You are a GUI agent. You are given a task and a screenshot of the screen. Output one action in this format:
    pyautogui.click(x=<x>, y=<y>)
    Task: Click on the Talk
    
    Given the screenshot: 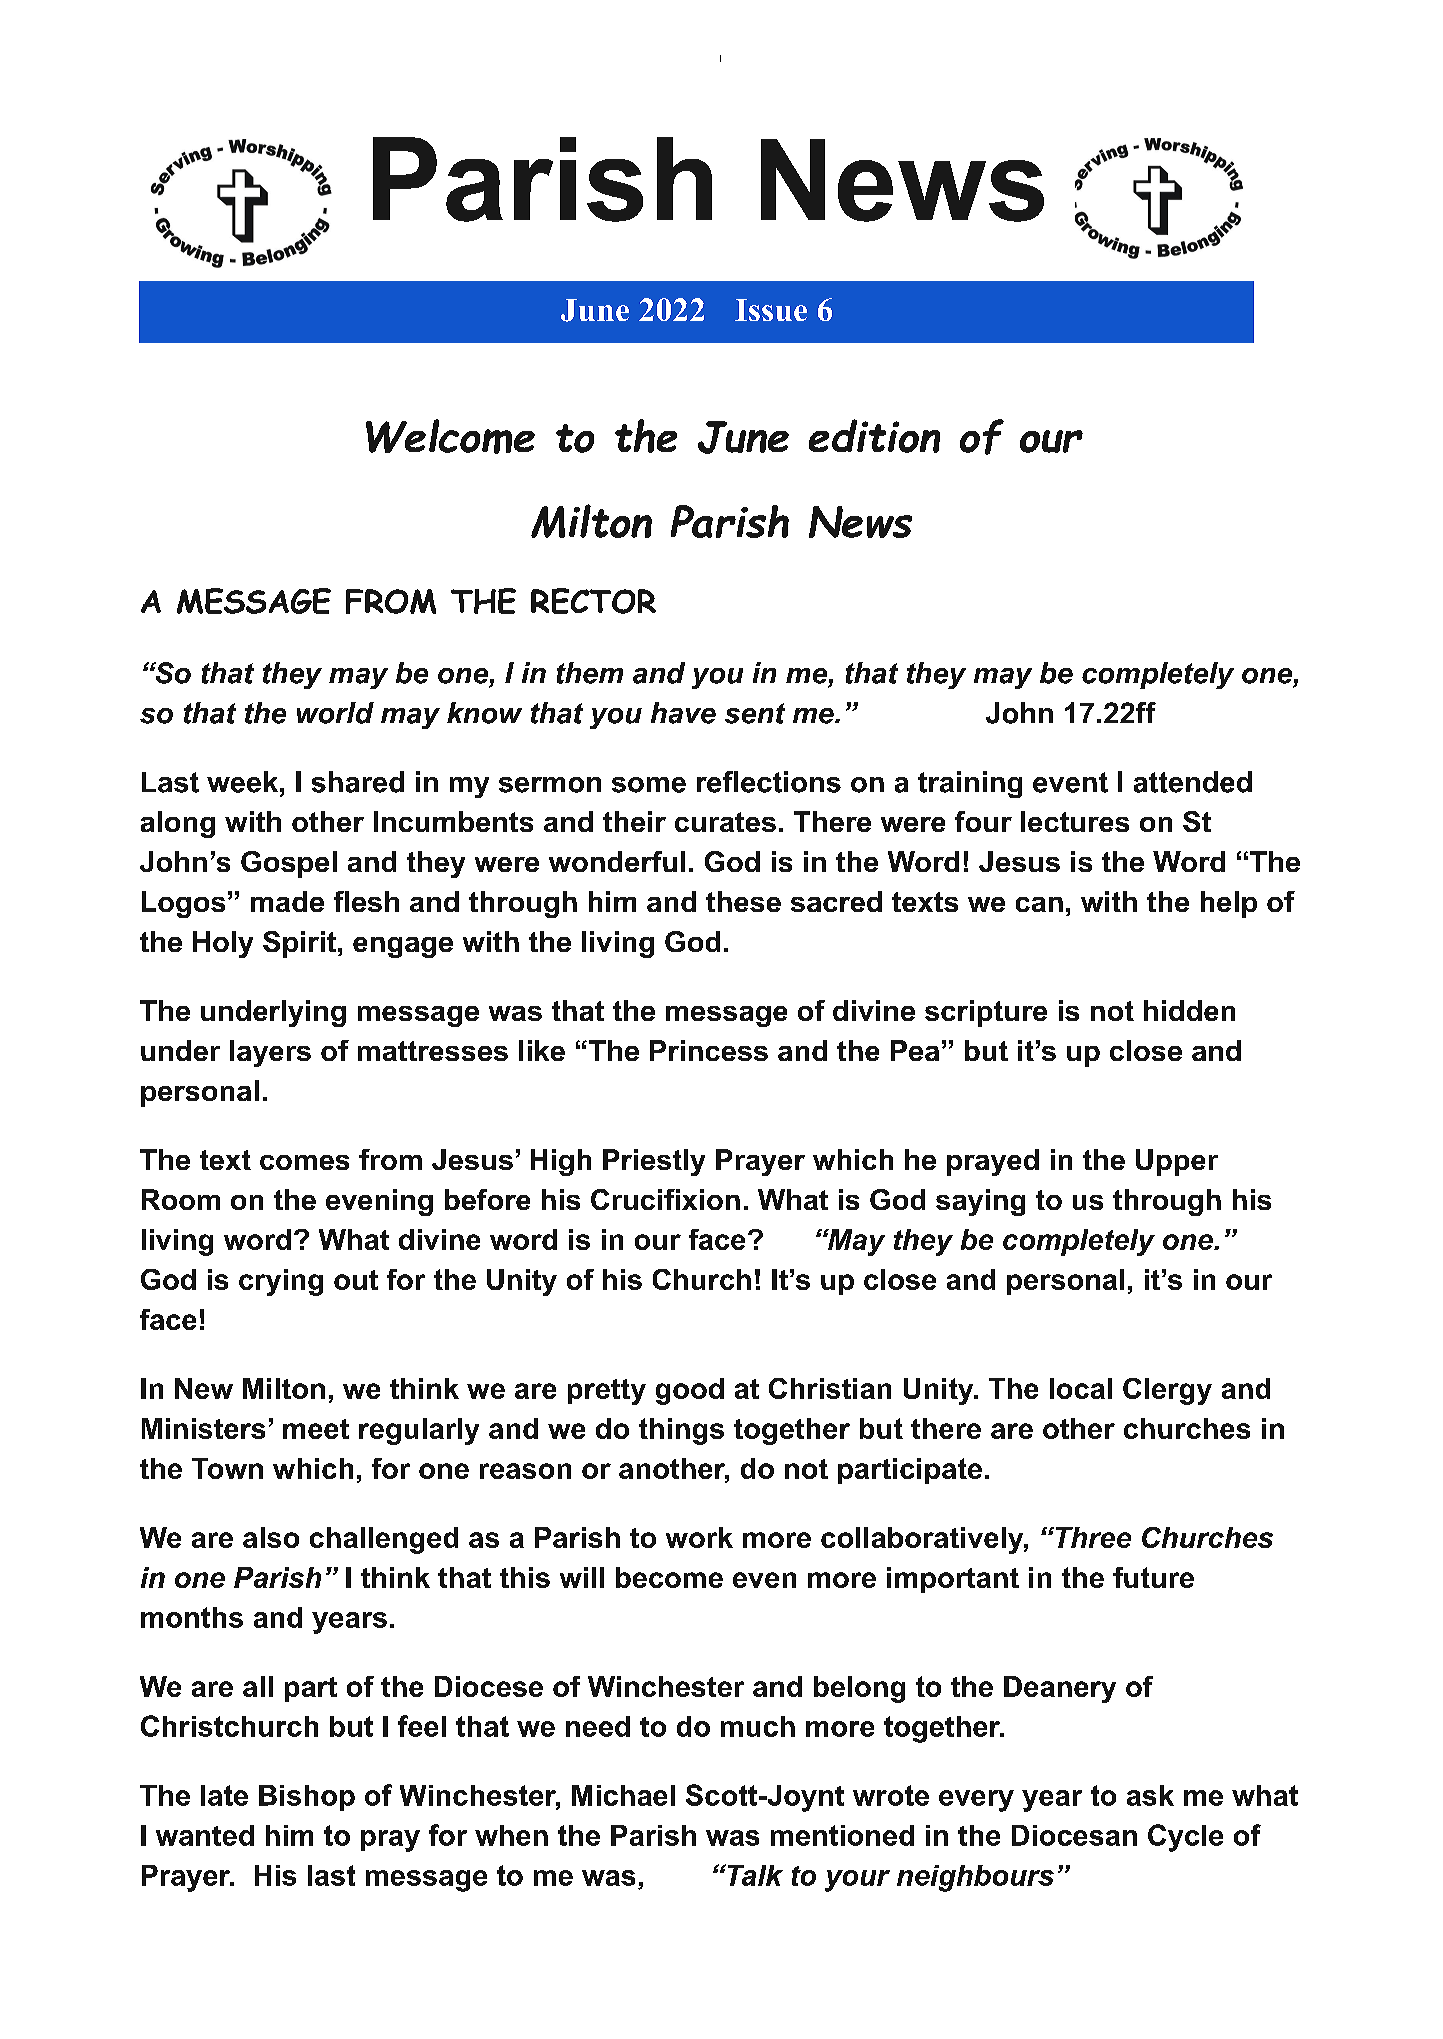 What is the action you would take?
    pyautogui.click(x=754, y=1875)
